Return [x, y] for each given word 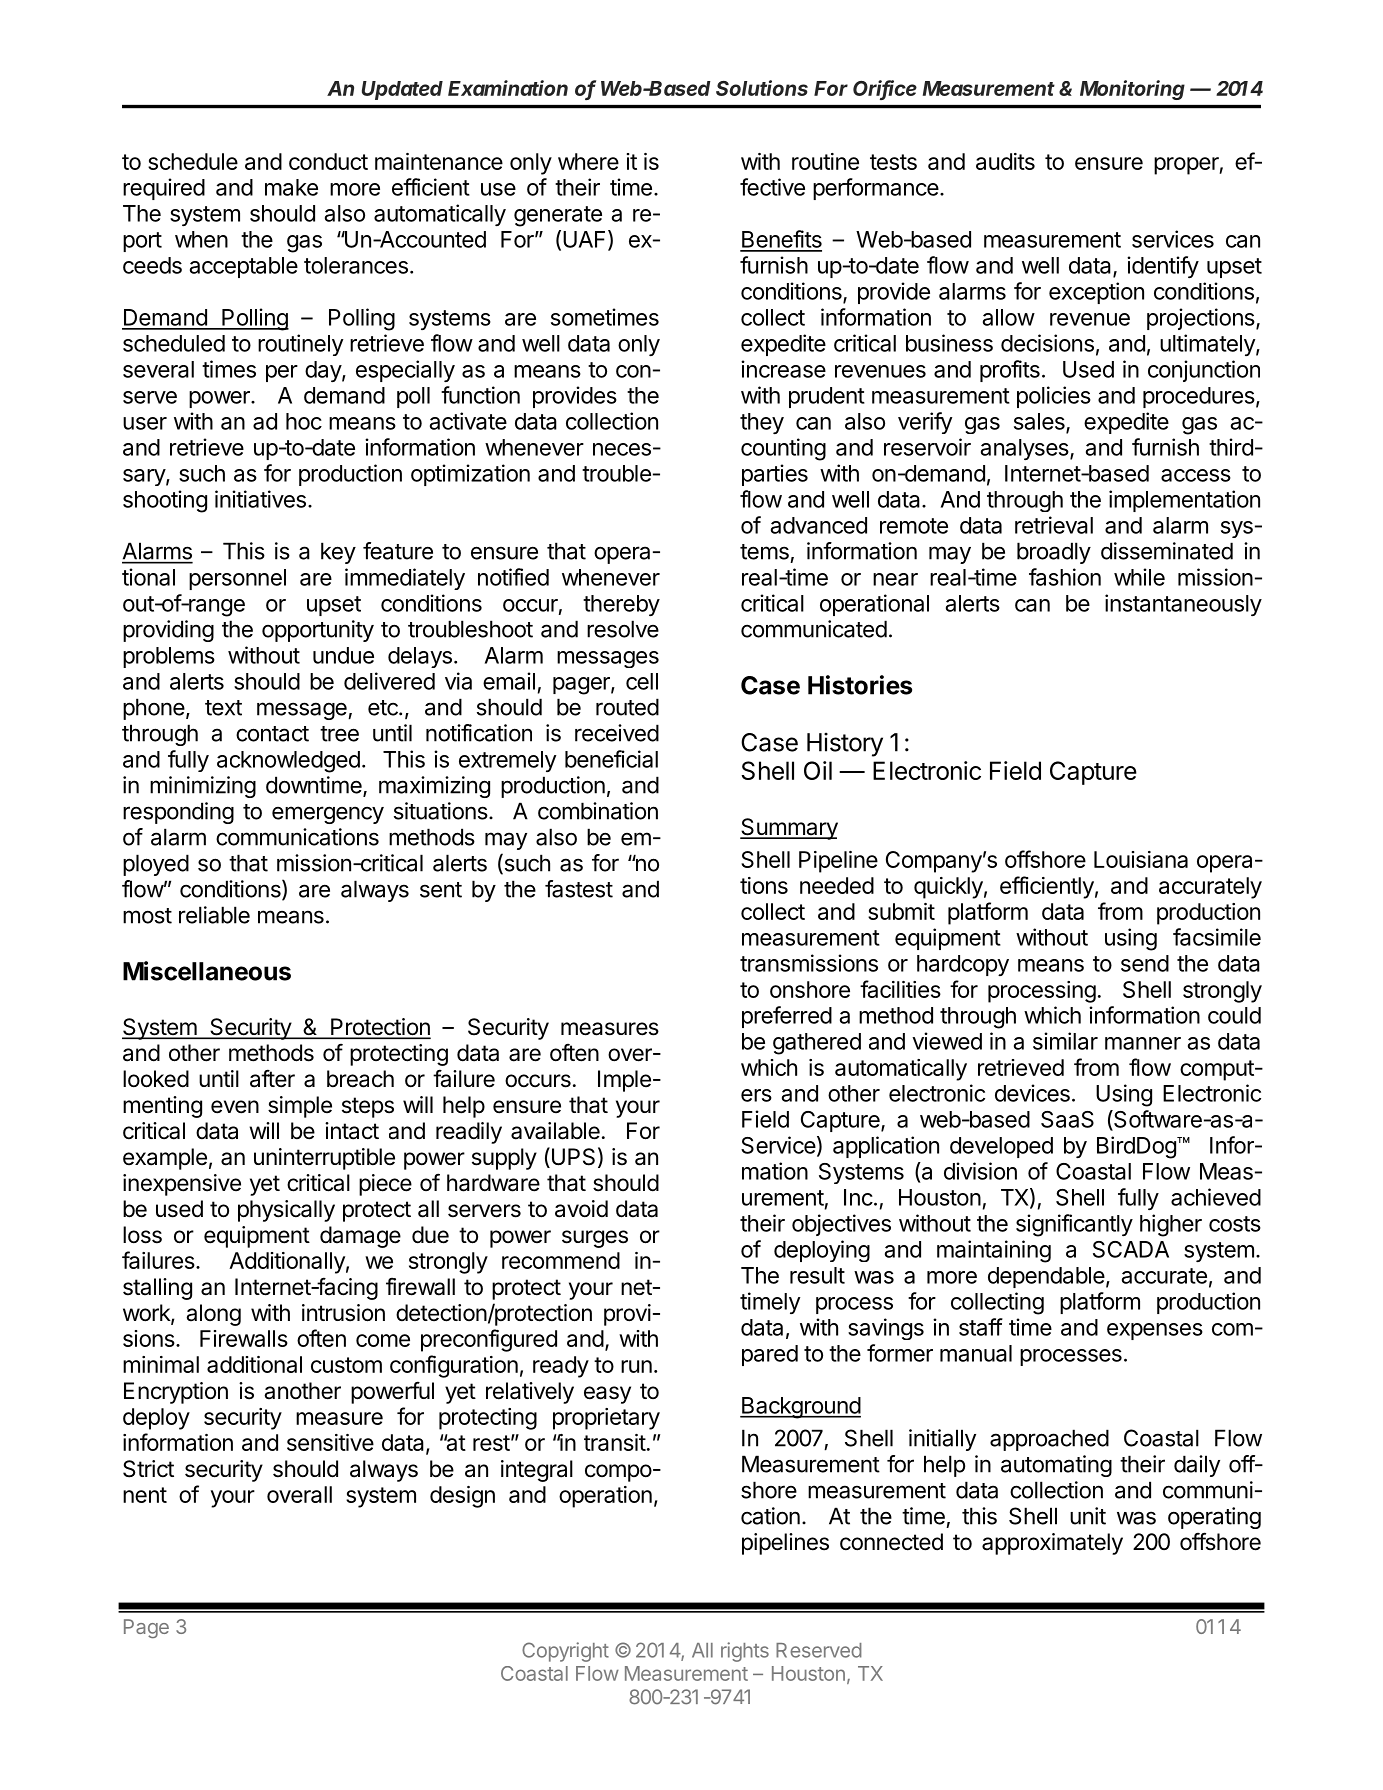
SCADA [1131, 1249]
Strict [148, 1469]
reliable [214, 915]
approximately [1052, 1544]
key [338, 553]
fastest [579, 889]
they [762, 423]
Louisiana [1141, 859]
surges [595, 1239]
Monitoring [1132, 90]
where [588, 161]
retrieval [1054, 525]
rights [745, 1652]
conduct [328, 161]
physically [286, 1211]
